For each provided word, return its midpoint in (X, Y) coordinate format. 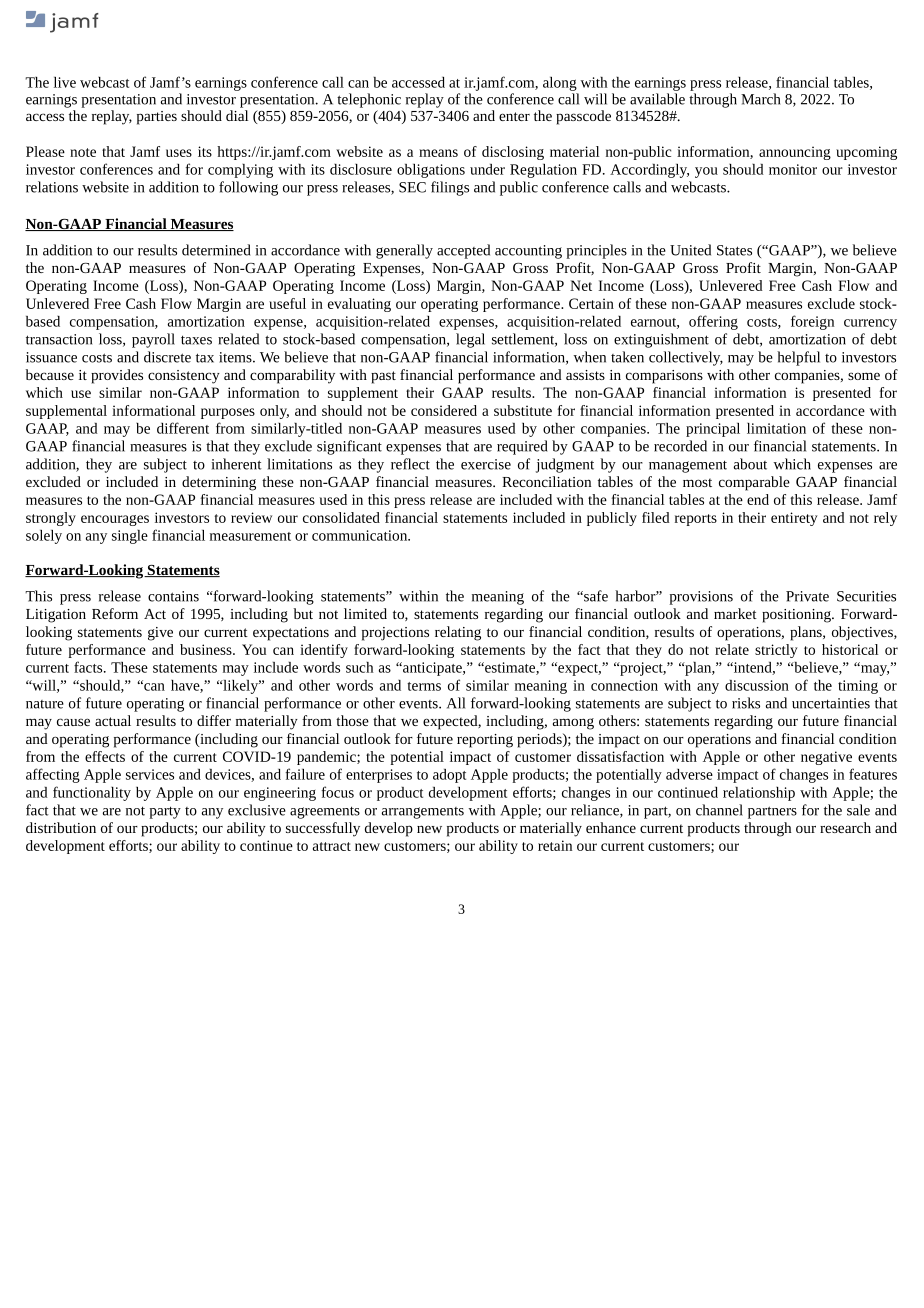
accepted (463, 251)
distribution (61, 827)
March (760, 99)
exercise (486, 464)
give (160, 634)
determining (219, 483)
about (750, 464)
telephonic (369, 100)
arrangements (423, 813)
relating (458, 633)
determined (216, 250)
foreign (812, 322)
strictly (776, 651)
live (65, 82)
